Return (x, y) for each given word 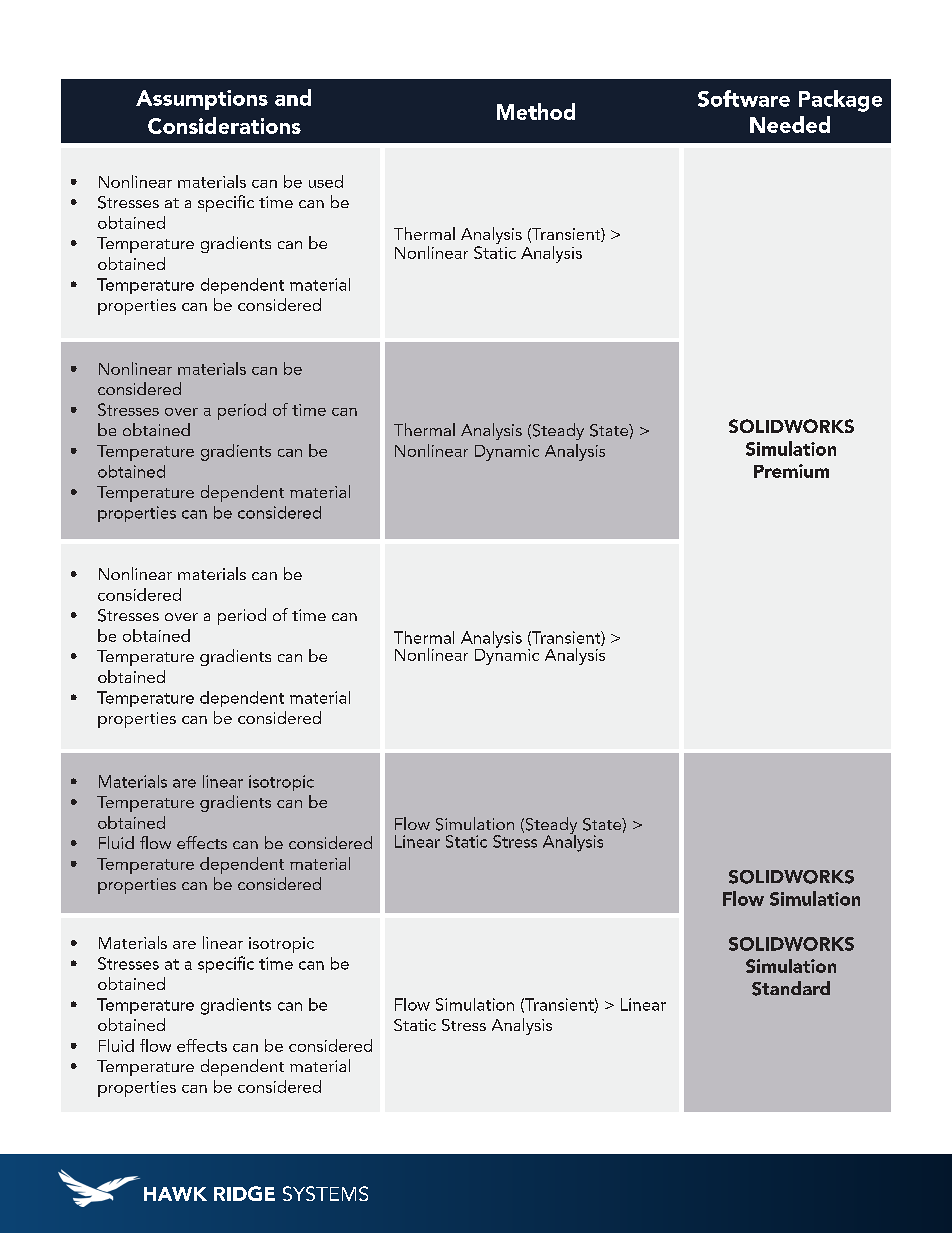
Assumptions (202, 100)
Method (536, 111)
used (326, 181)
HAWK (175, 1194)
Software (744, 98)
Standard (791, 988)
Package (840, 101)
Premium (791, 471)
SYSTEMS (325, 1193)
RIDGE (244, 1193)
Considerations (224, 125)
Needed (790, 124)
